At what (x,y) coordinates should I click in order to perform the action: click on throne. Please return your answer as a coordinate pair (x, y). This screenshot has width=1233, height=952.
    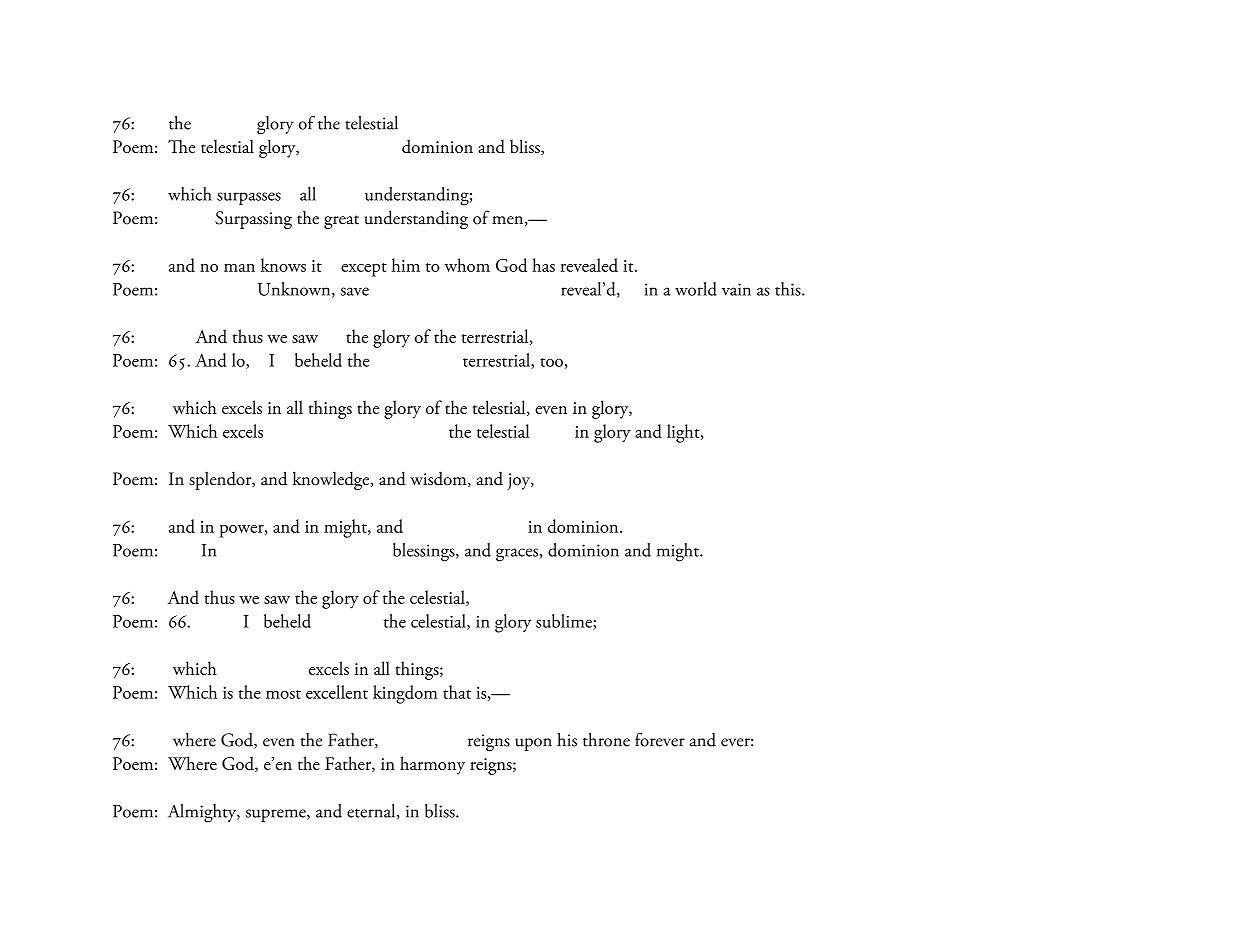
    Looking at the image, I should click on (606, 740).
